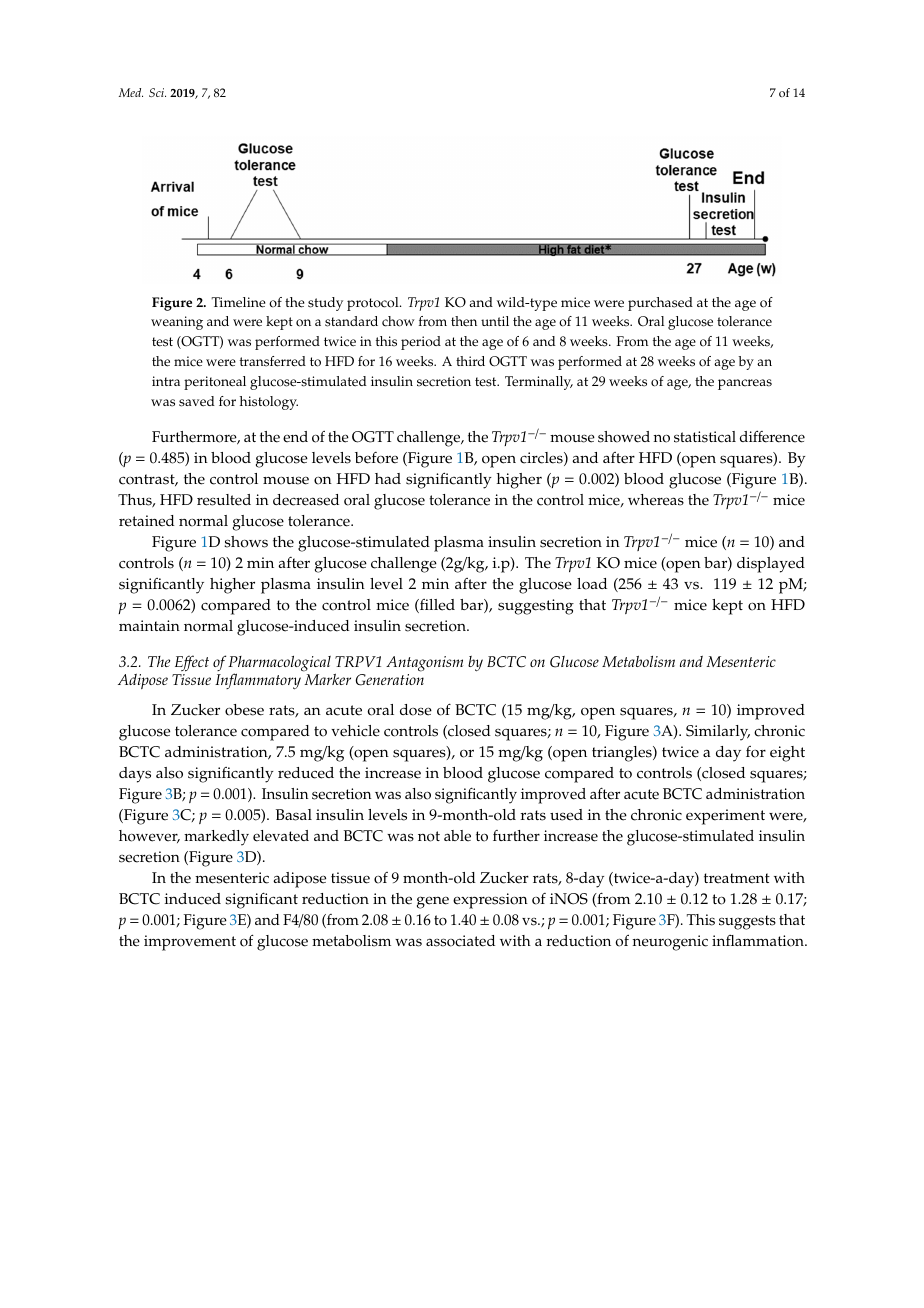 The image size is (924, 1308). I want to click on inflammation, so click(759, 941).
